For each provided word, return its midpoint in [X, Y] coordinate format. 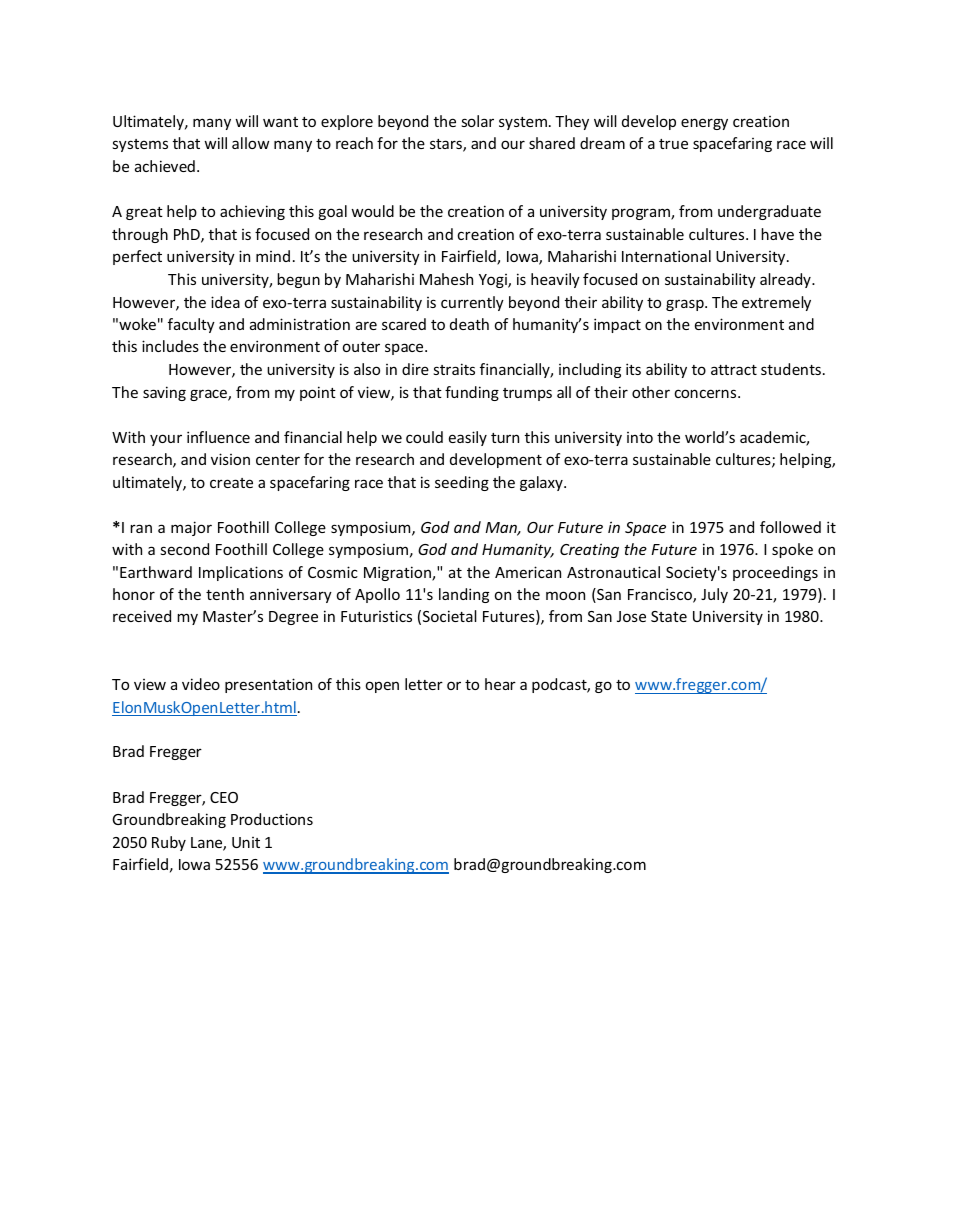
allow [250, 143]
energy [704, 124]
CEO [224, 797]
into [640, 437]
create [231, 483]
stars [447, 145]
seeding [462, 483]
